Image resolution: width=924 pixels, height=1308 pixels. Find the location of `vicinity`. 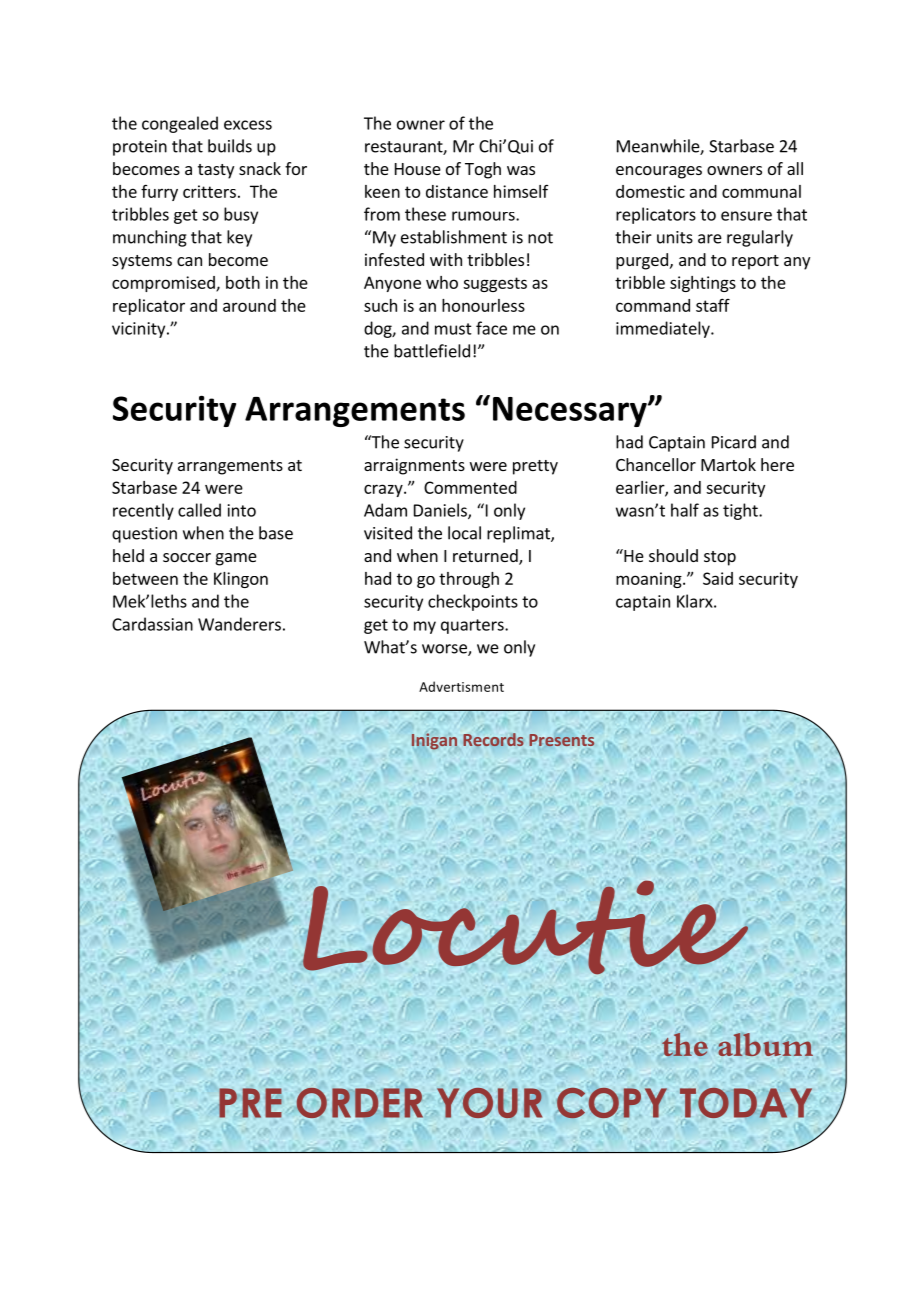

vicinity is located at coordinates (140, 330).
